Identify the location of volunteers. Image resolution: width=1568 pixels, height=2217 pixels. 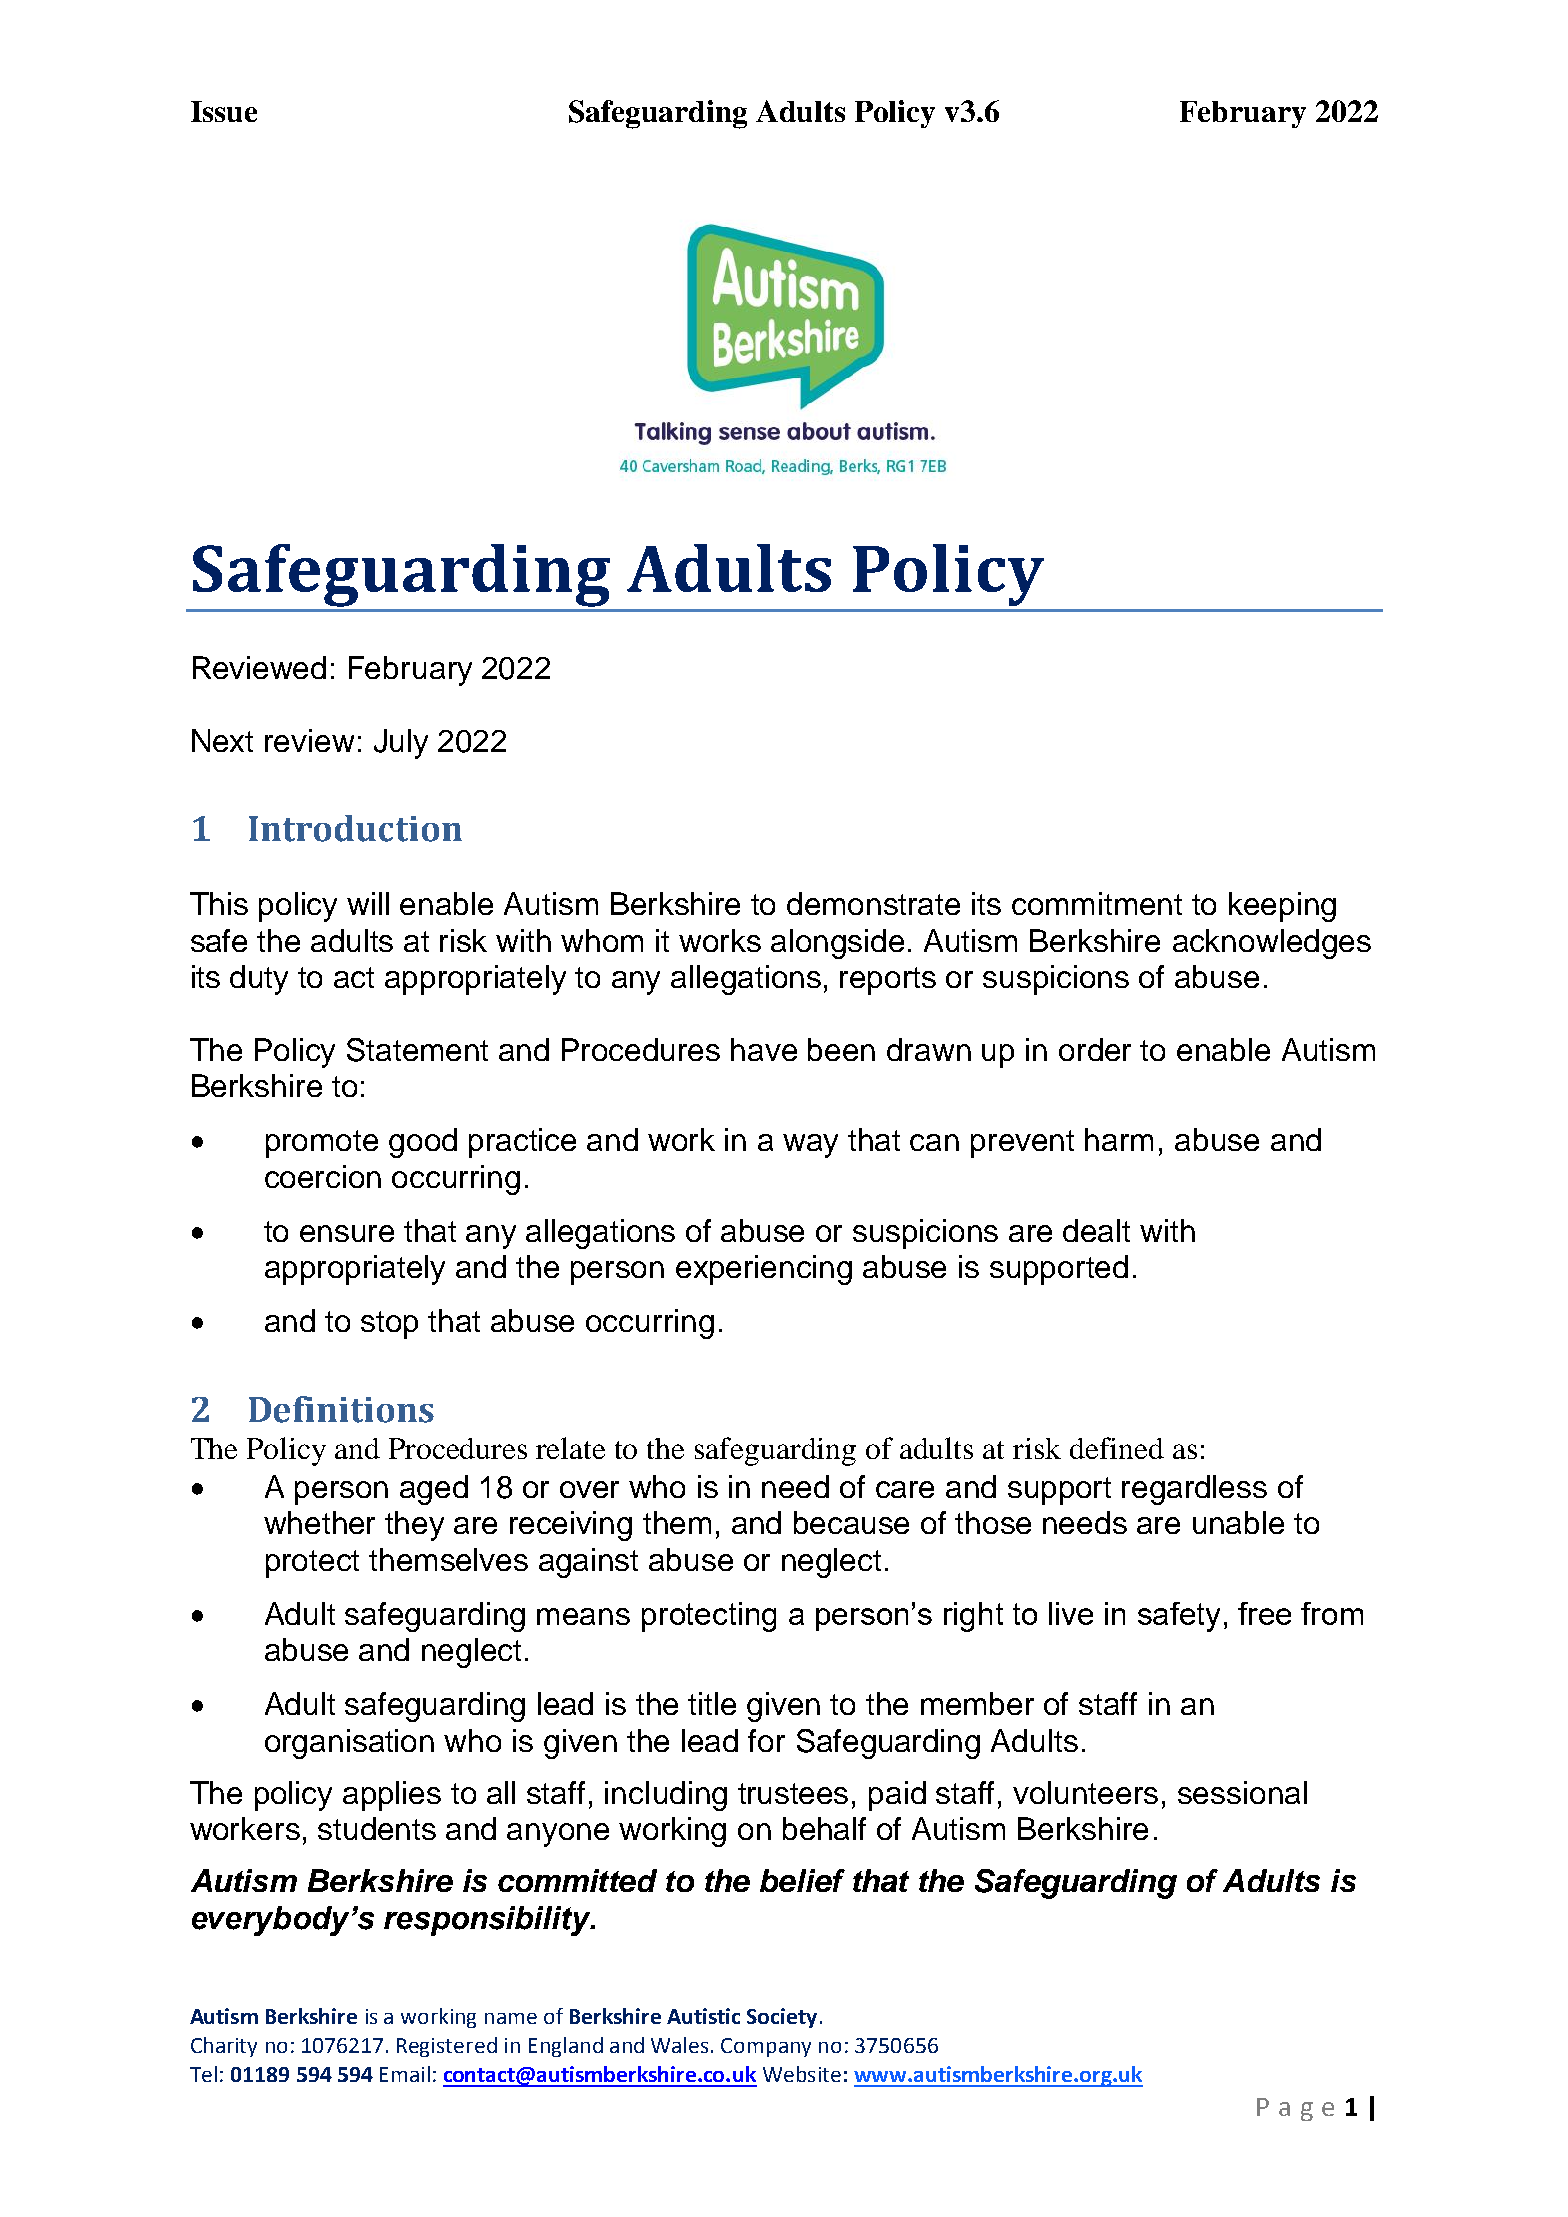
(1085, 1792).
